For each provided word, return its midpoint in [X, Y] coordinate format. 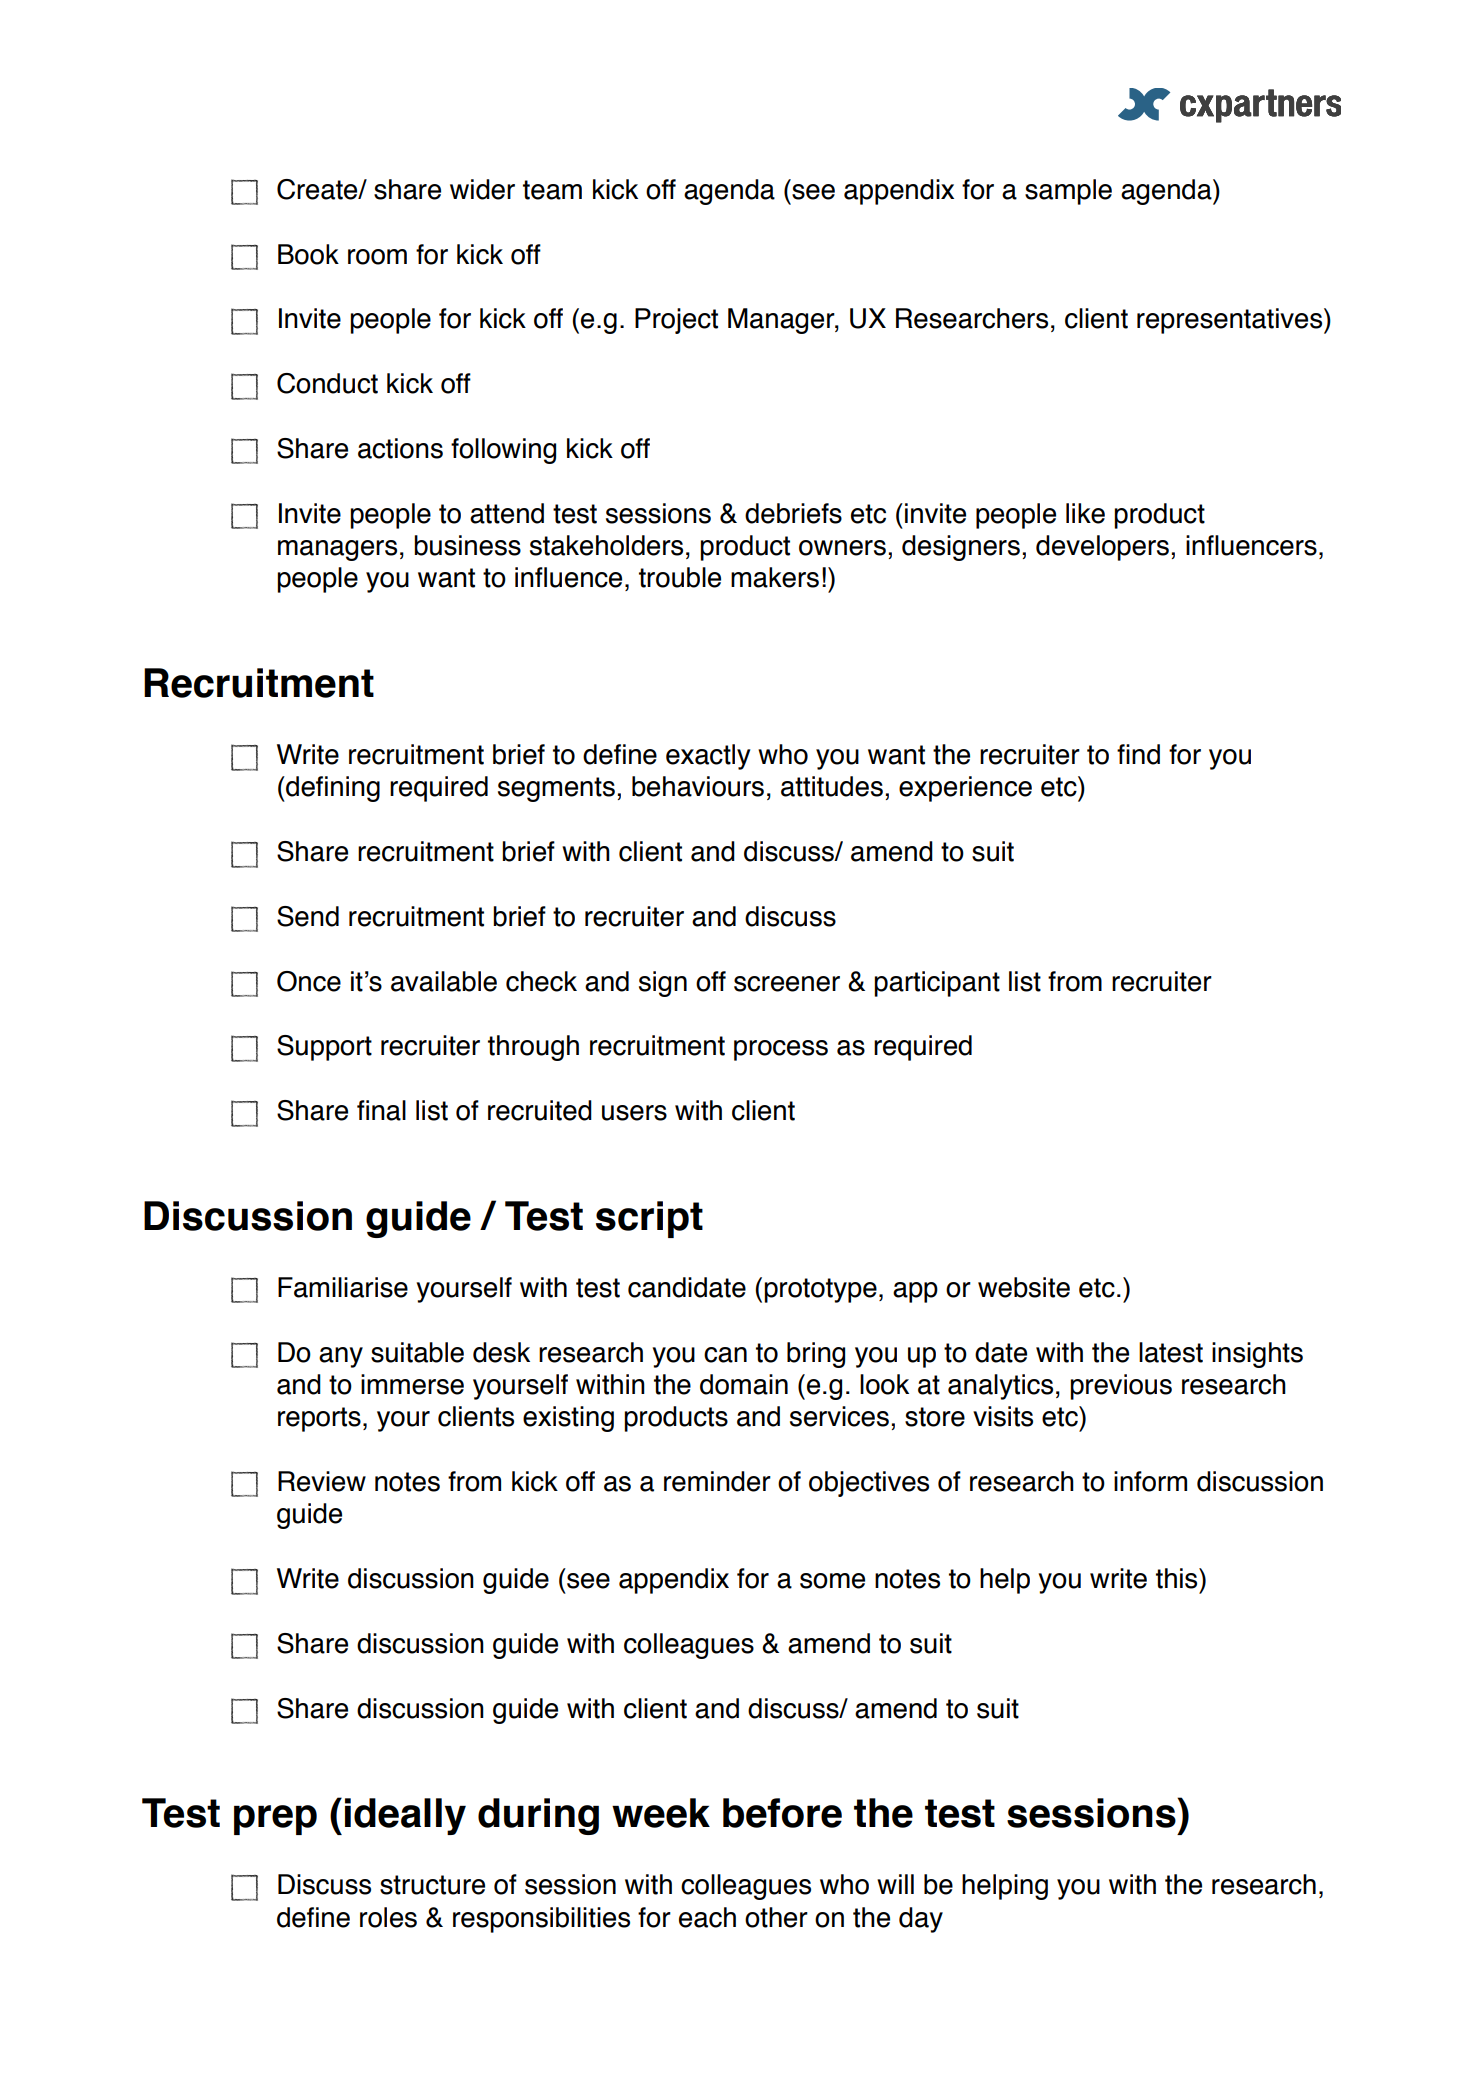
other [776, 1917]
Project [676, 321]
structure [432, 1885]
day [921, 1920]
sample [1068, 192]
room [377, 257]
